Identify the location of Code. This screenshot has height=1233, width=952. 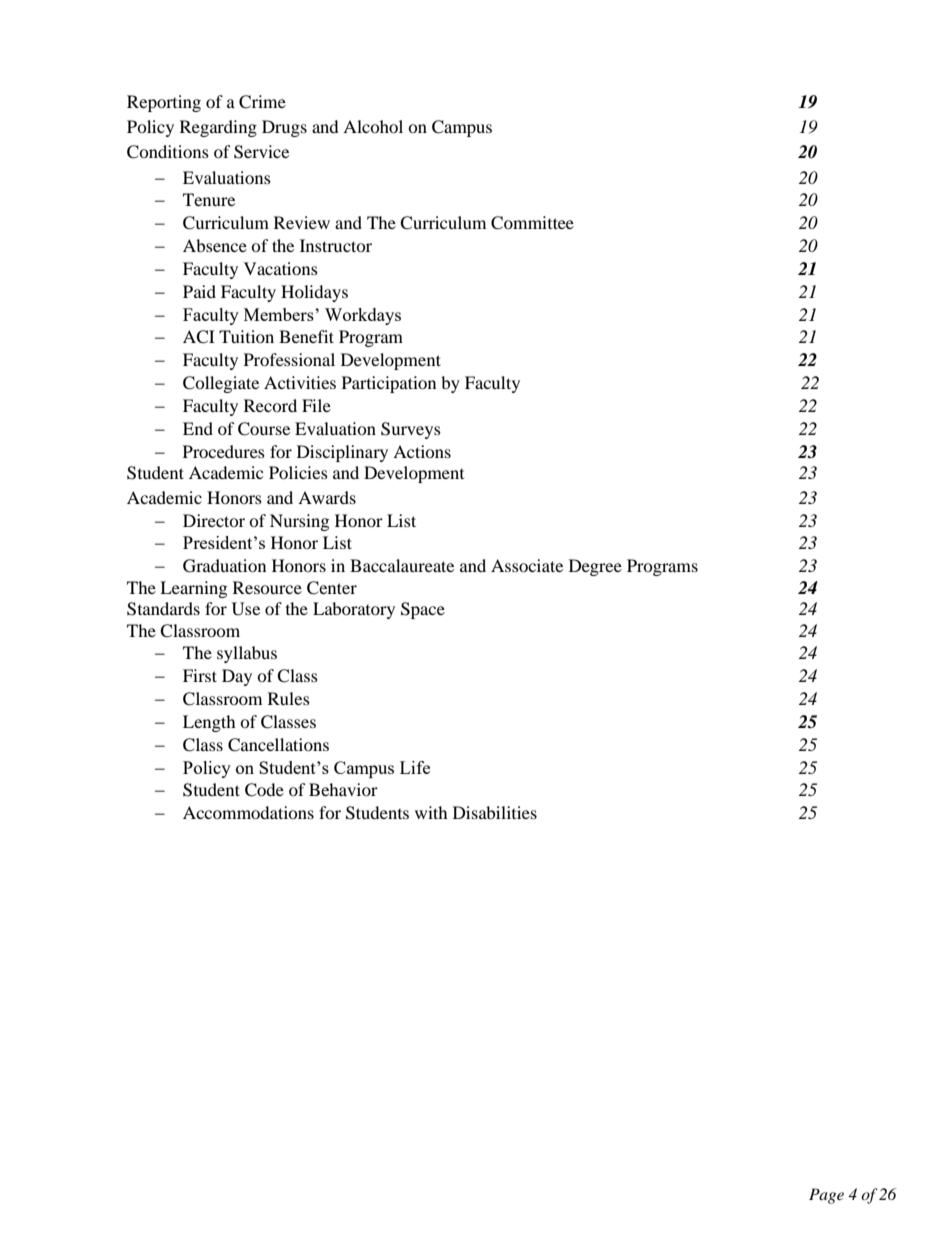
(264, 790).
